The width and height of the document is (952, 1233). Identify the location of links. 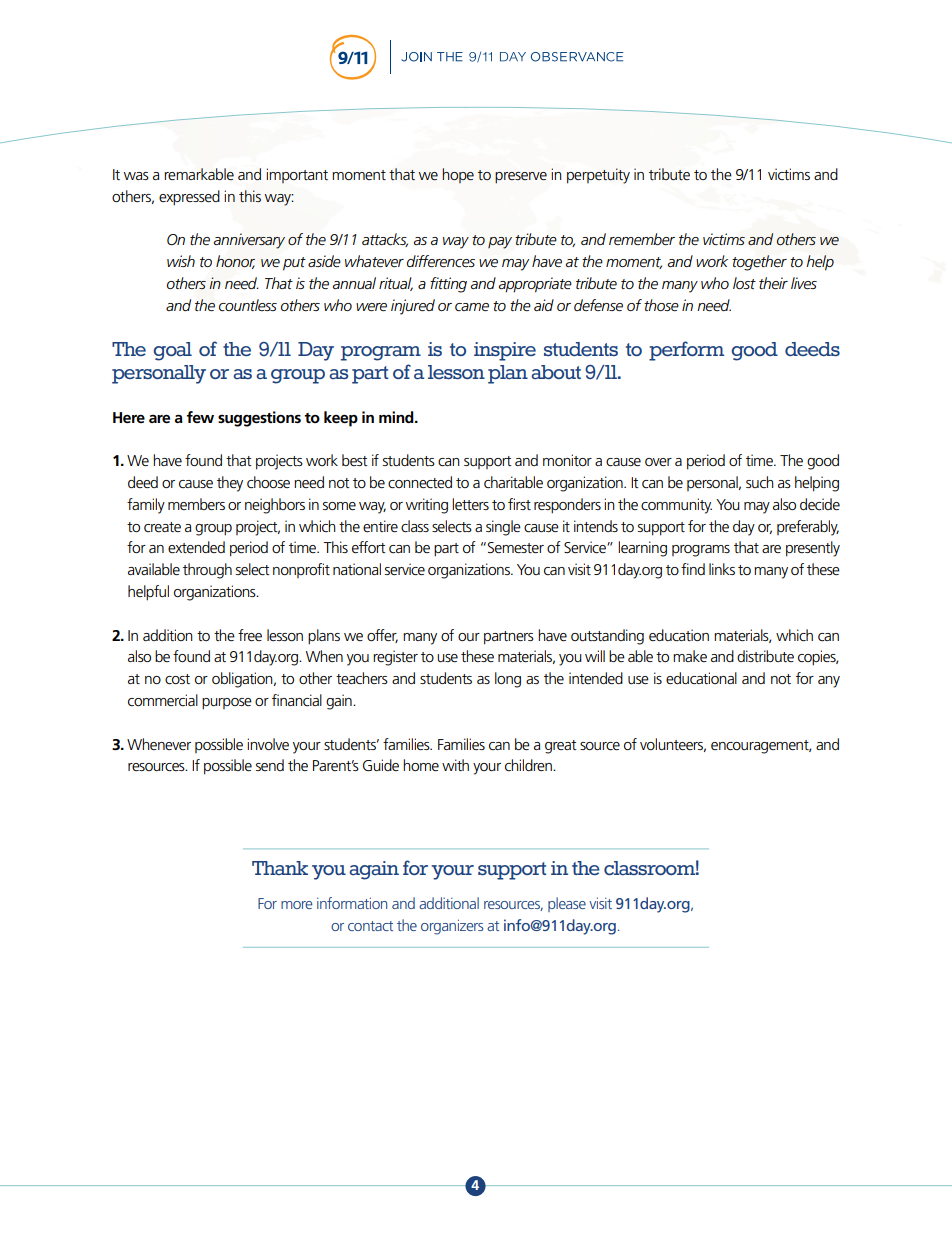
(722, 569).
